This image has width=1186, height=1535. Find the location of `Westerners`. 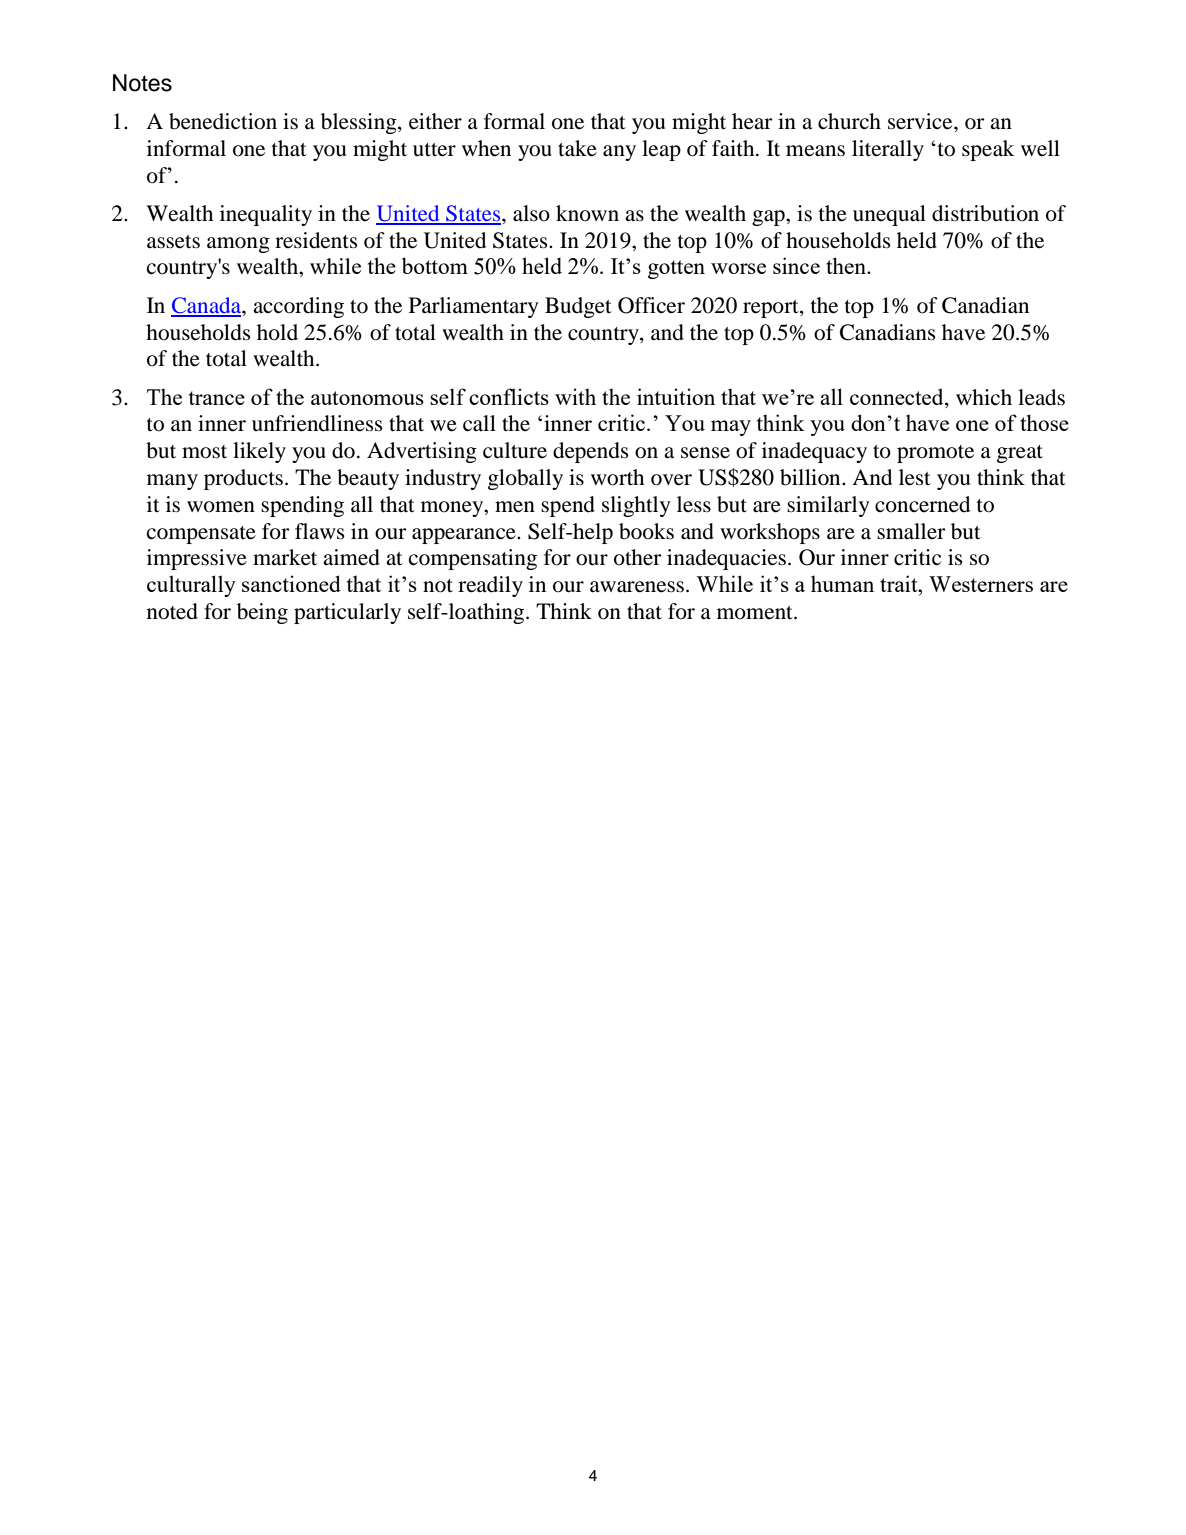

Westerners is located at coordinates (981, 584).
